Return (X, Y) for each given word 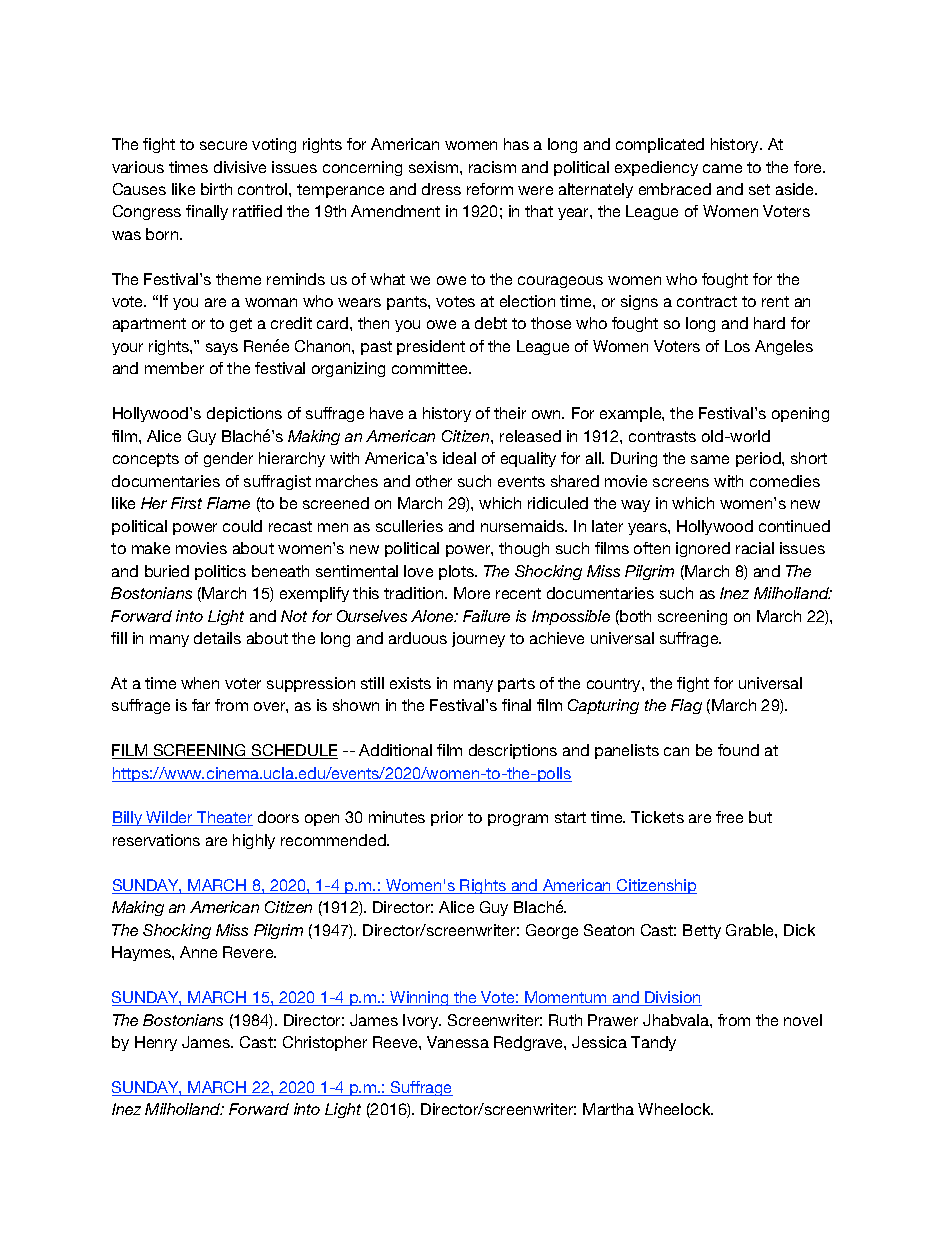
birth (216, 189)
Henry (156, 1043)
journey (478, 639)
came (722, 168)
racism (492, 167)
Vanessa (458, 1042)
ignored (703, 549)
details (217, 638)
